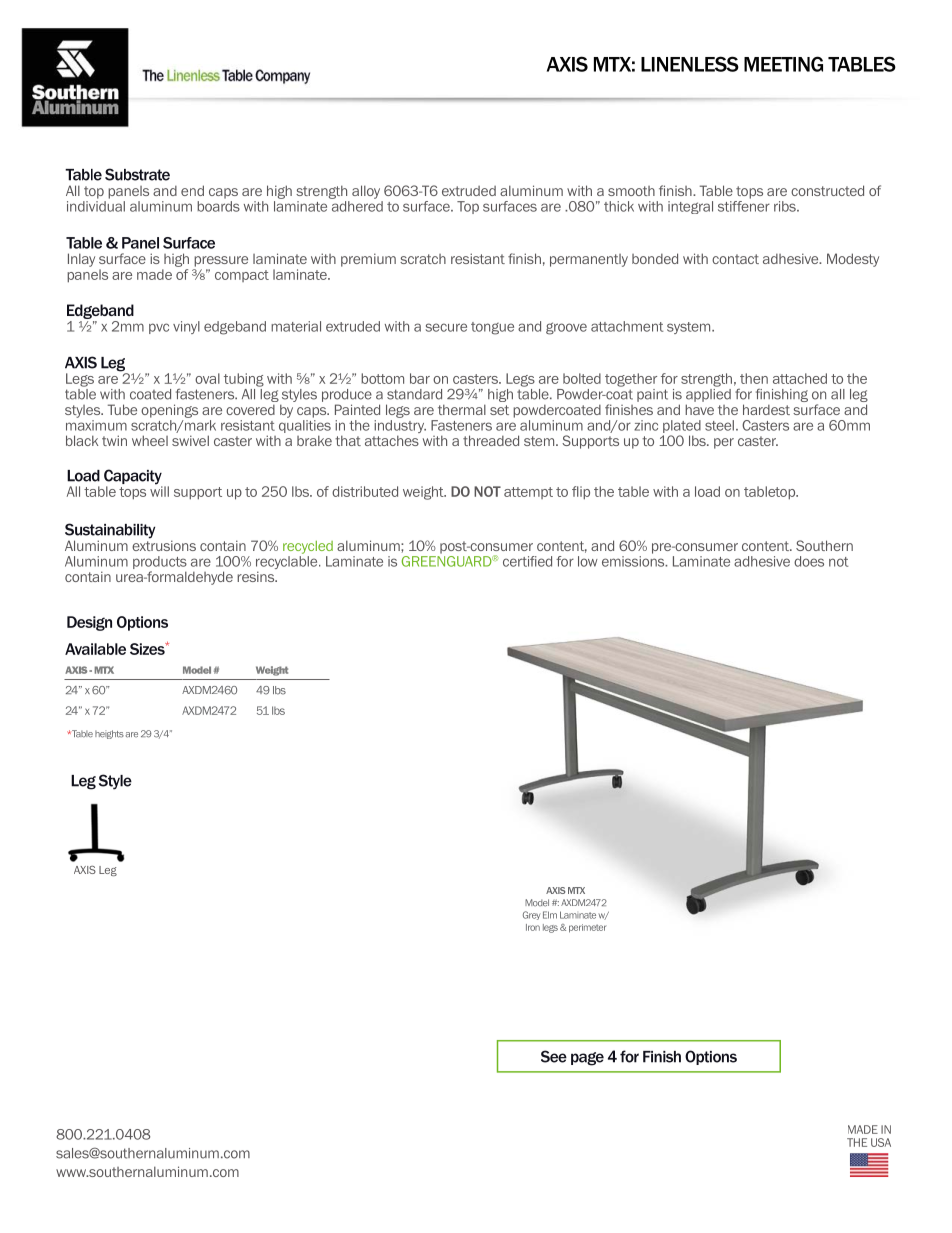  What do you see at coordinates (809, 561) in the page?
I see `does` at bounding box center [809, 561].
